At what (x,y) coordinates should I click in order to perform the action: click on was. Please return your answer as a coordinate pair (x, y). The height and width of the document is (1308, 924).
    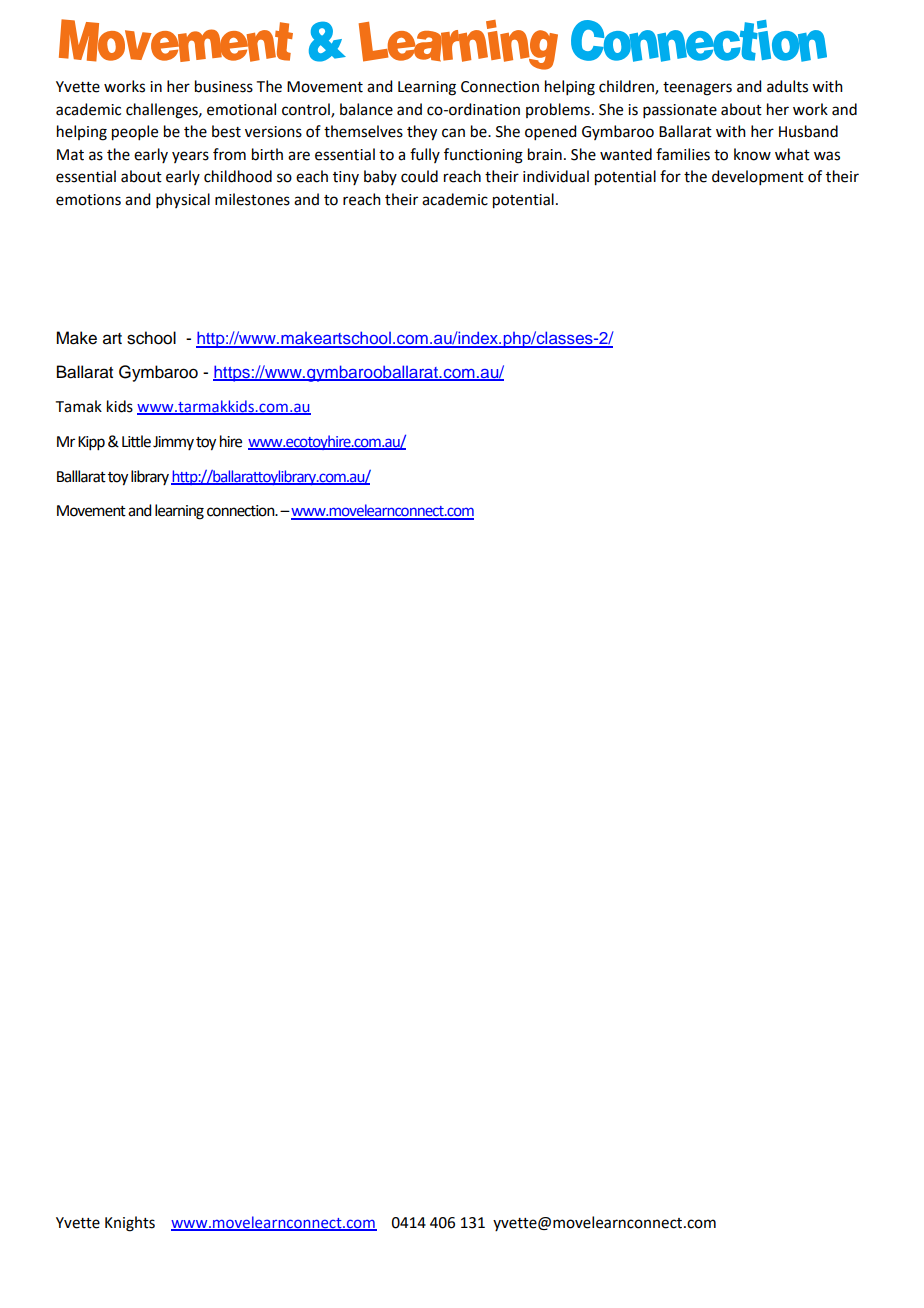
    Looking at the image, I should click on (827, 156).
